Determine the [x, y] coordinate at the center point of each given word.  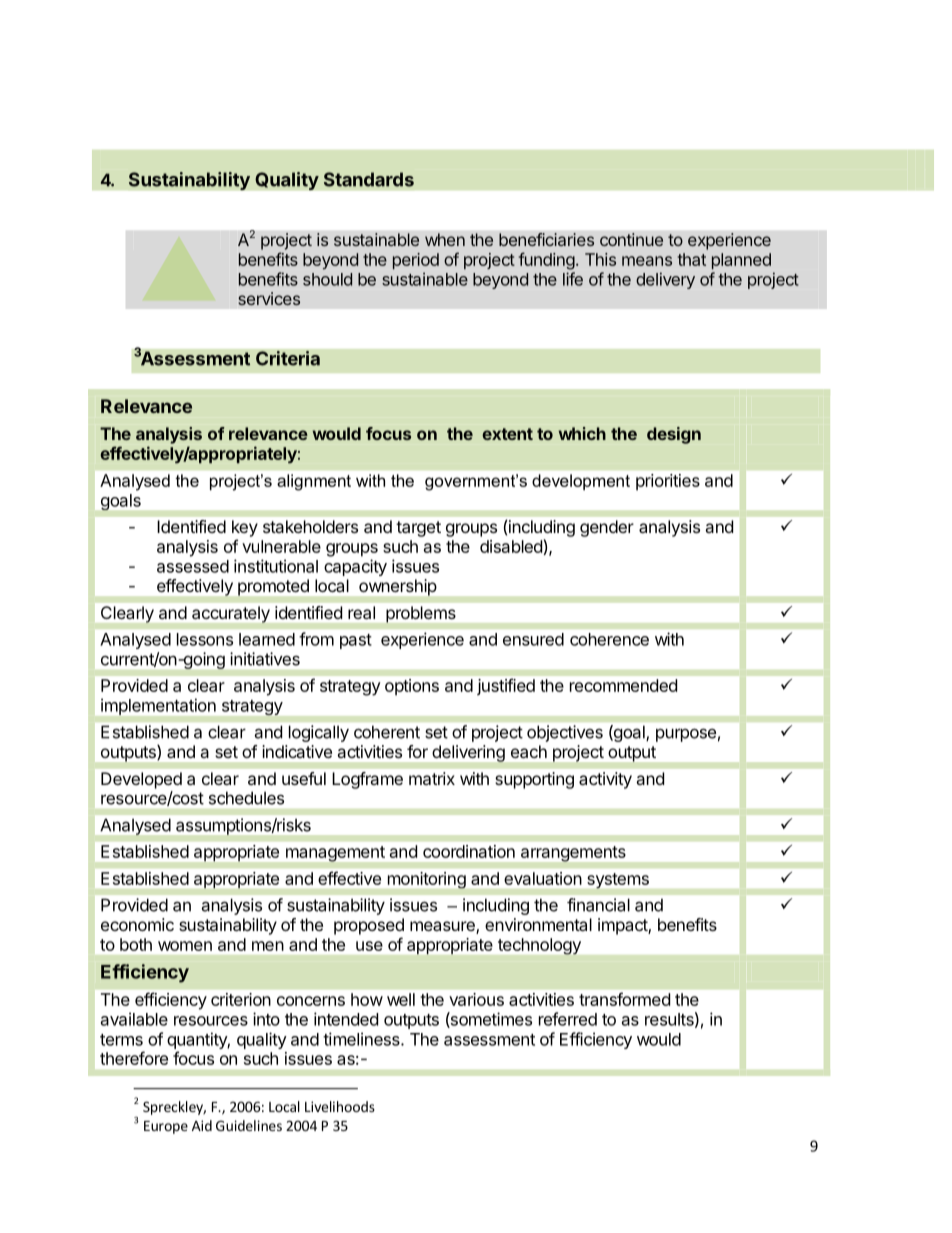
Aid [202, 1125]
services [269, 298]
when [445, 239]
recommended [623, 685]
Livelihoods [340, 1106]
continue [631, 239]
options [412, 687]
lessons [205, 639]
